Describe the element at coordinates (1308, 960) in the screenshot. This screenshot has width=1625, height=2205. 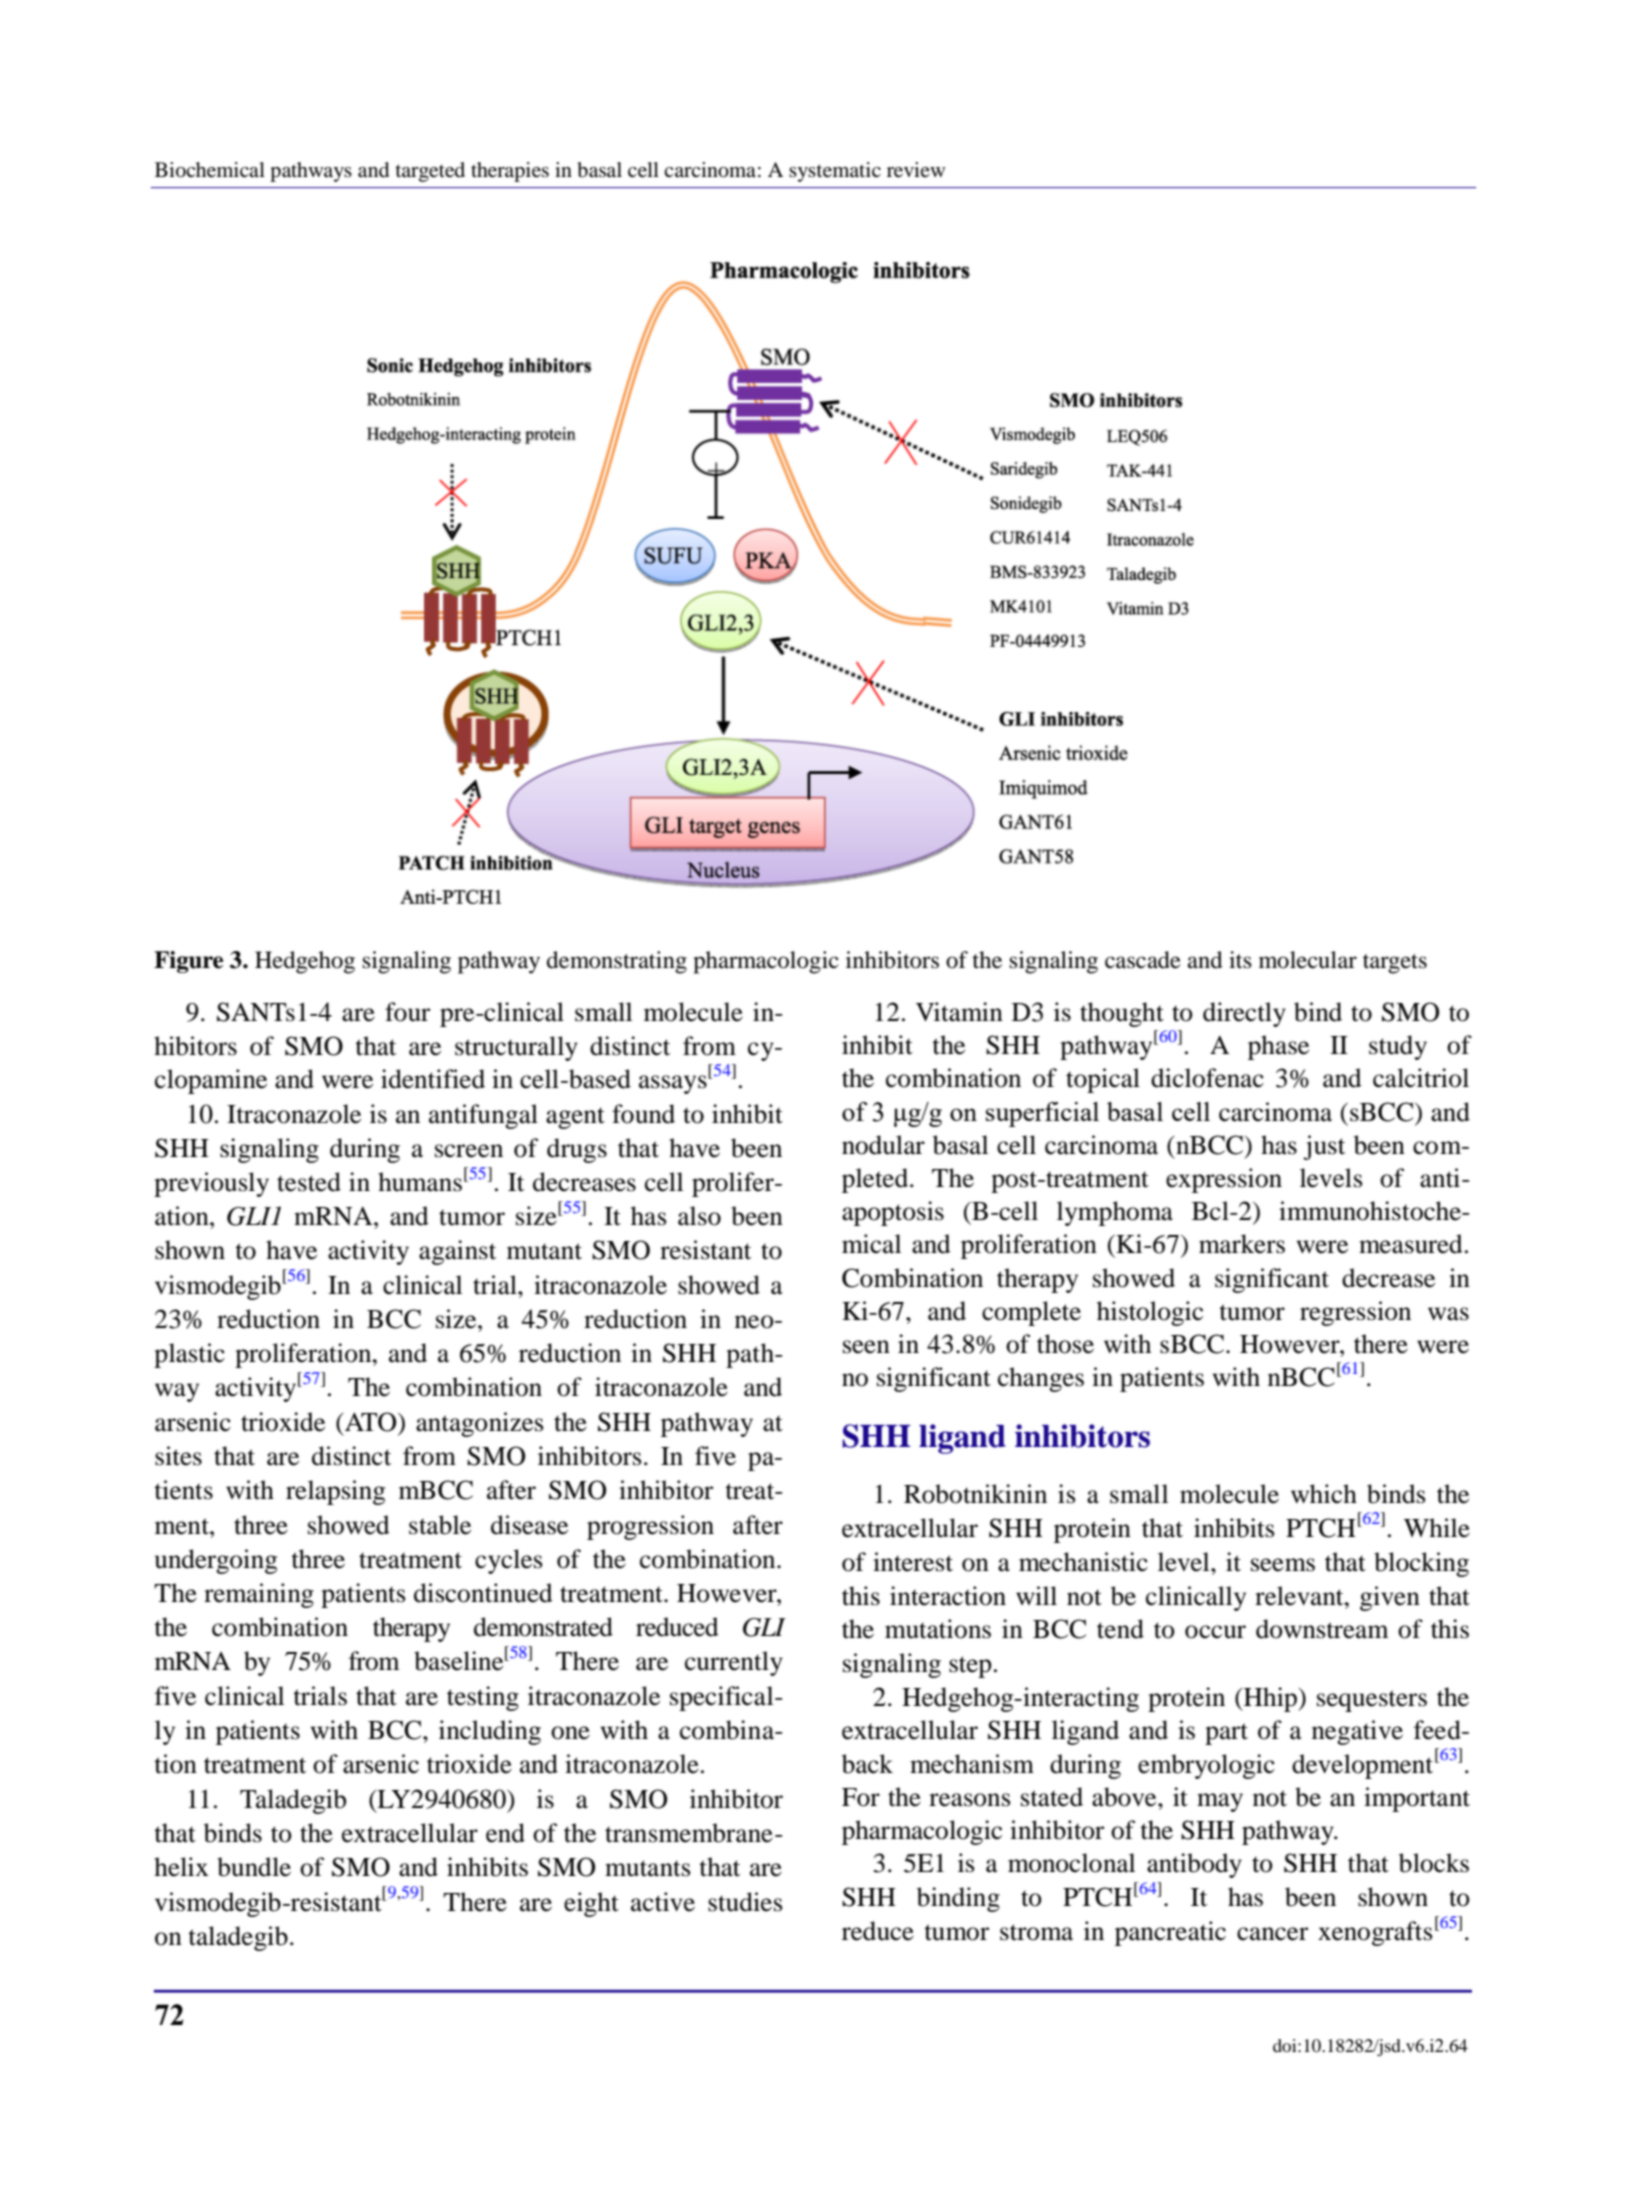
I see `molecular` at that location.
